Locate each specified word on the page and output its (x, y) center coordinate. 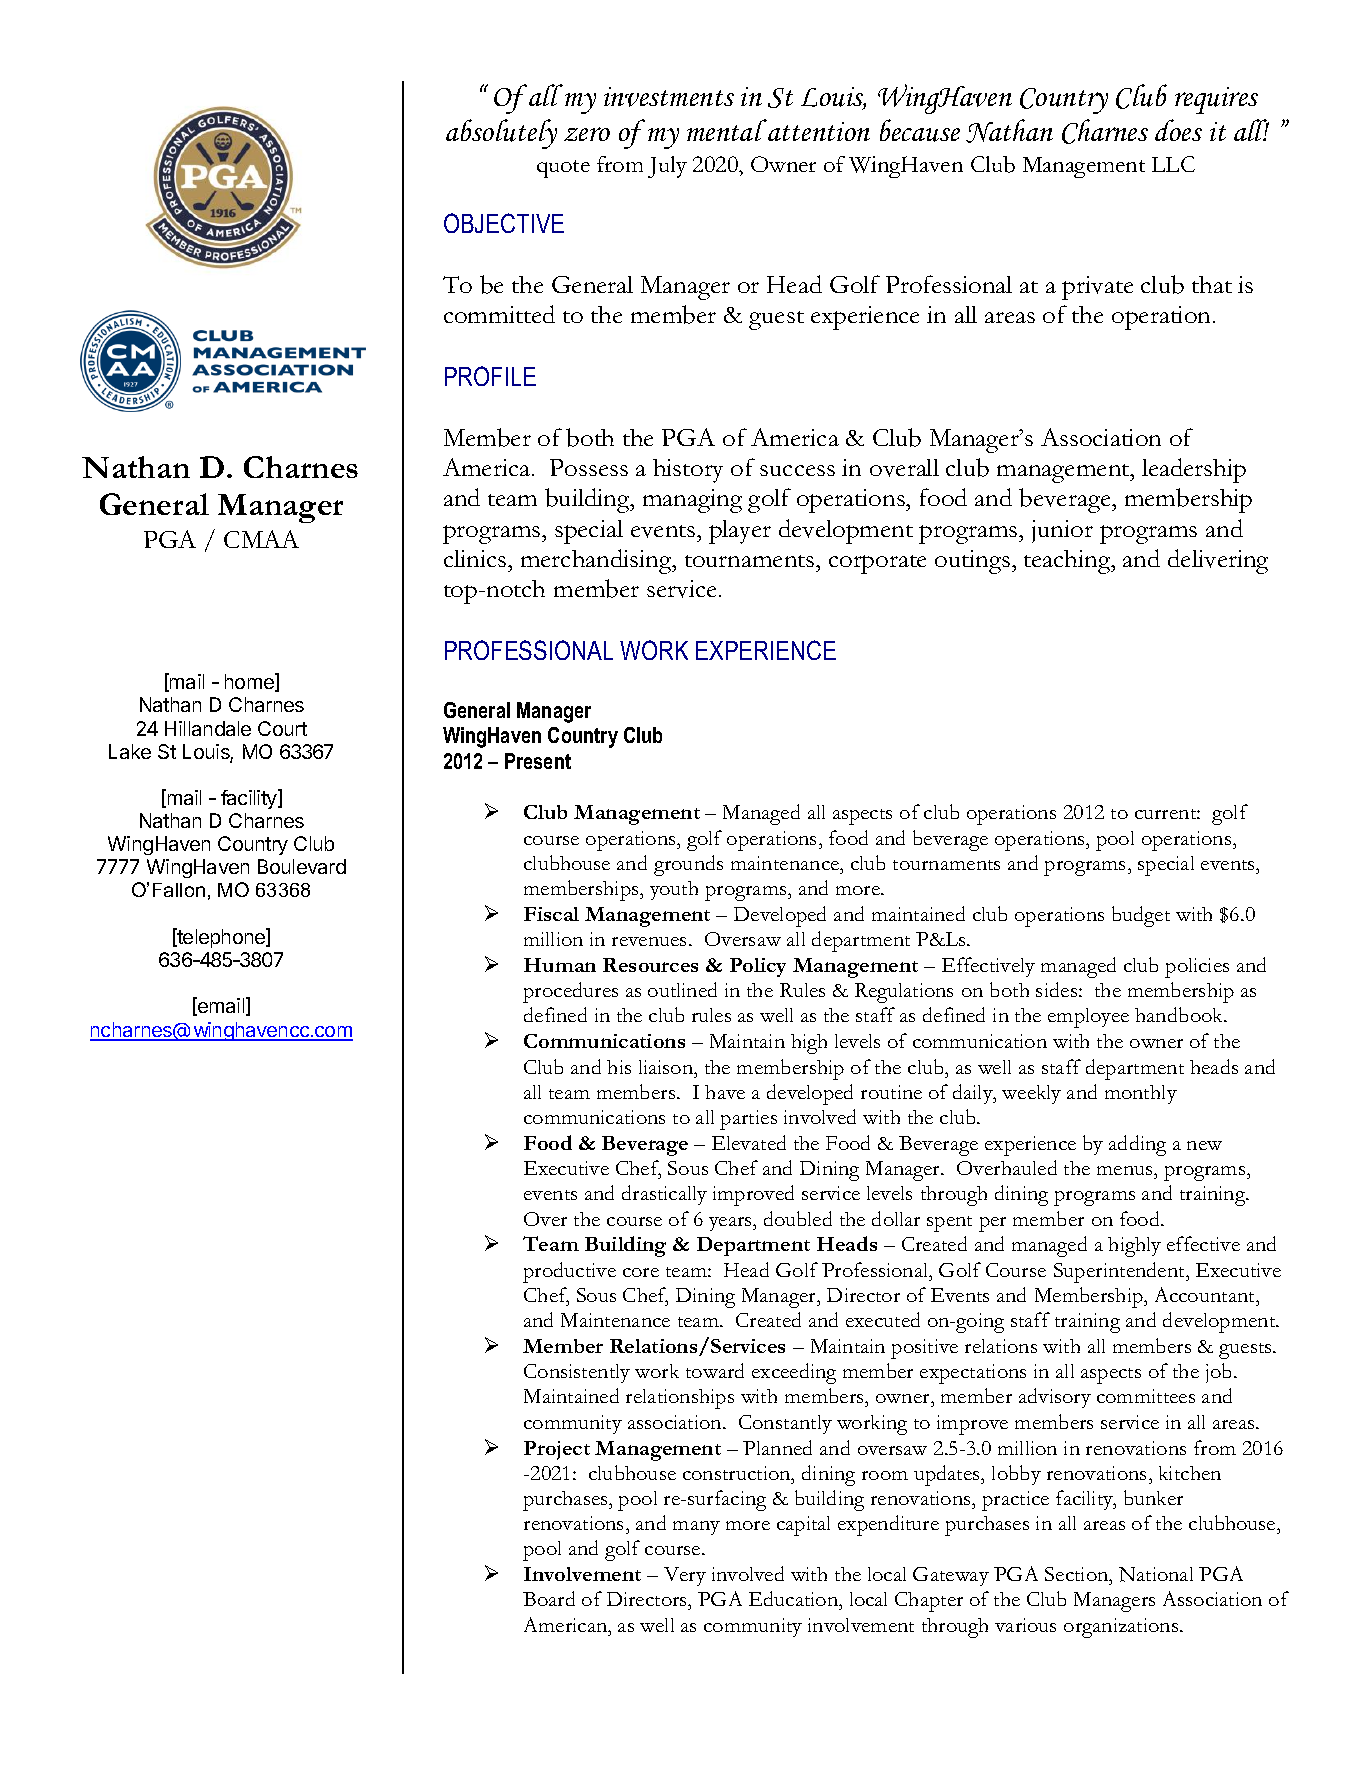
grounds (688, 865)
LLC (1173, 164)
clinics (476, 558)
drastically (664, 1195)
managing (692, 501)
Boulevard (302, 866)
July (667, 167)
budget (1141, 916)
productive (569, 1272)
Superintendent (1121, 1272)
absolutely (501, 134)
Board (549, 1598)
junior (1062, 531)
